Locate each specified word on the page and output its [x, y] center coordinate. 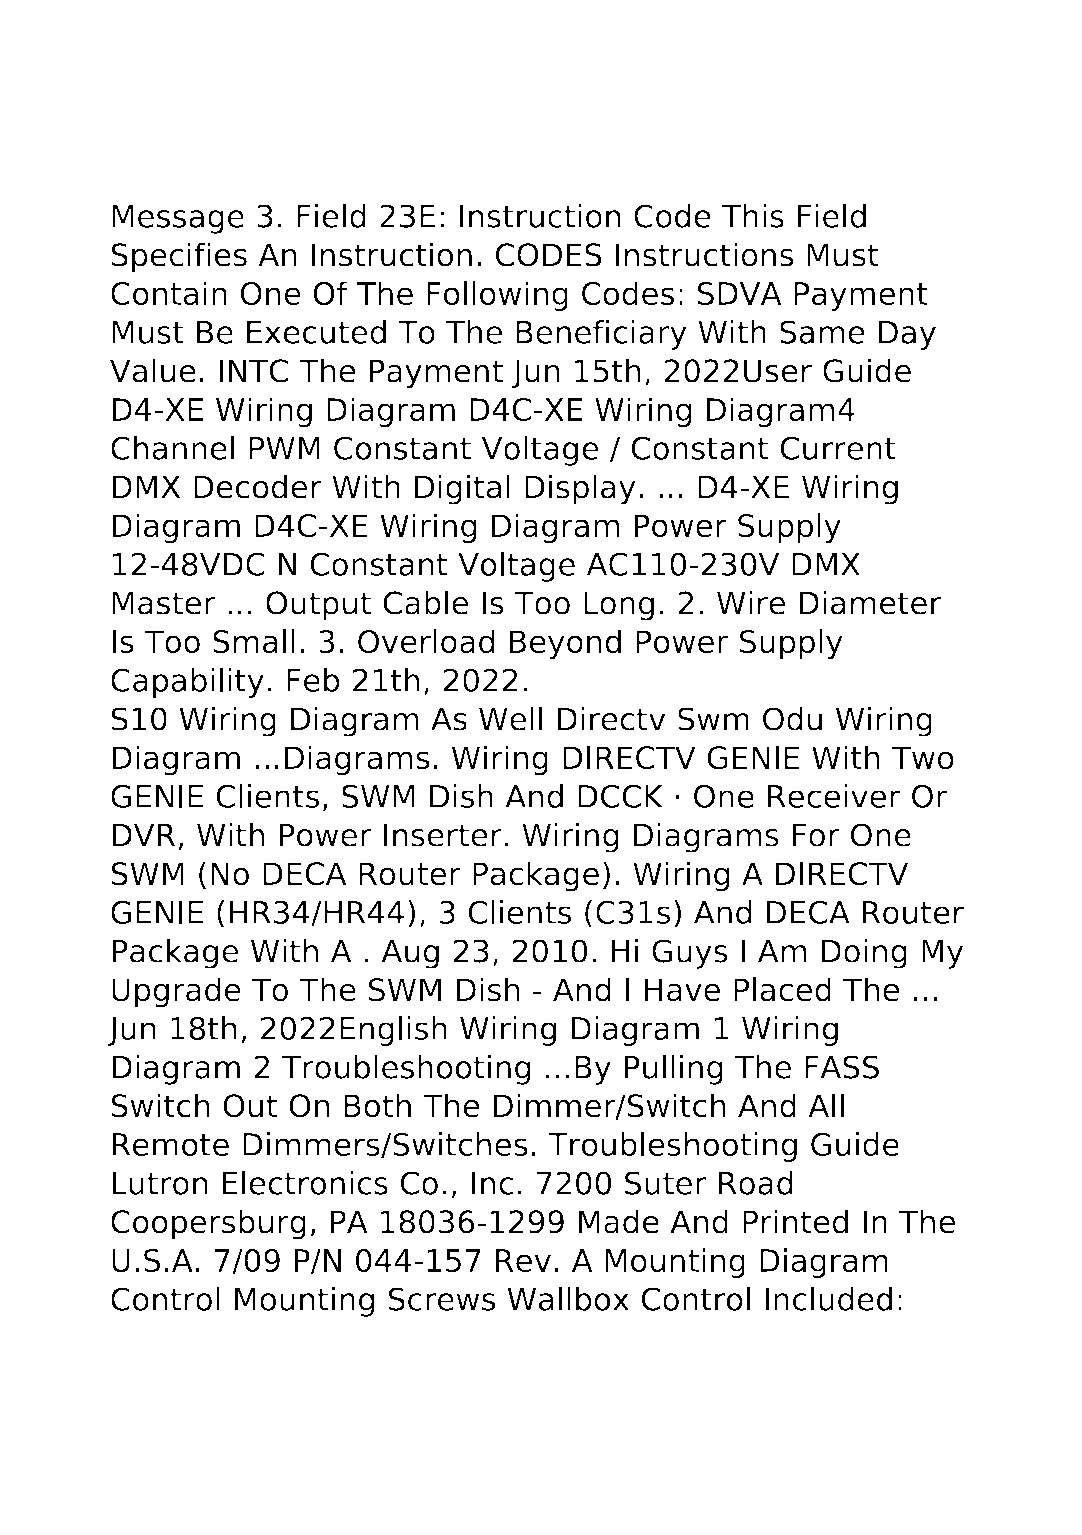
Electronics [305, 1182]
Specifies [179, 257]
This [752, 216]
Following [497, 296]
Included [828, 1298]
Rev [523, 1260]
